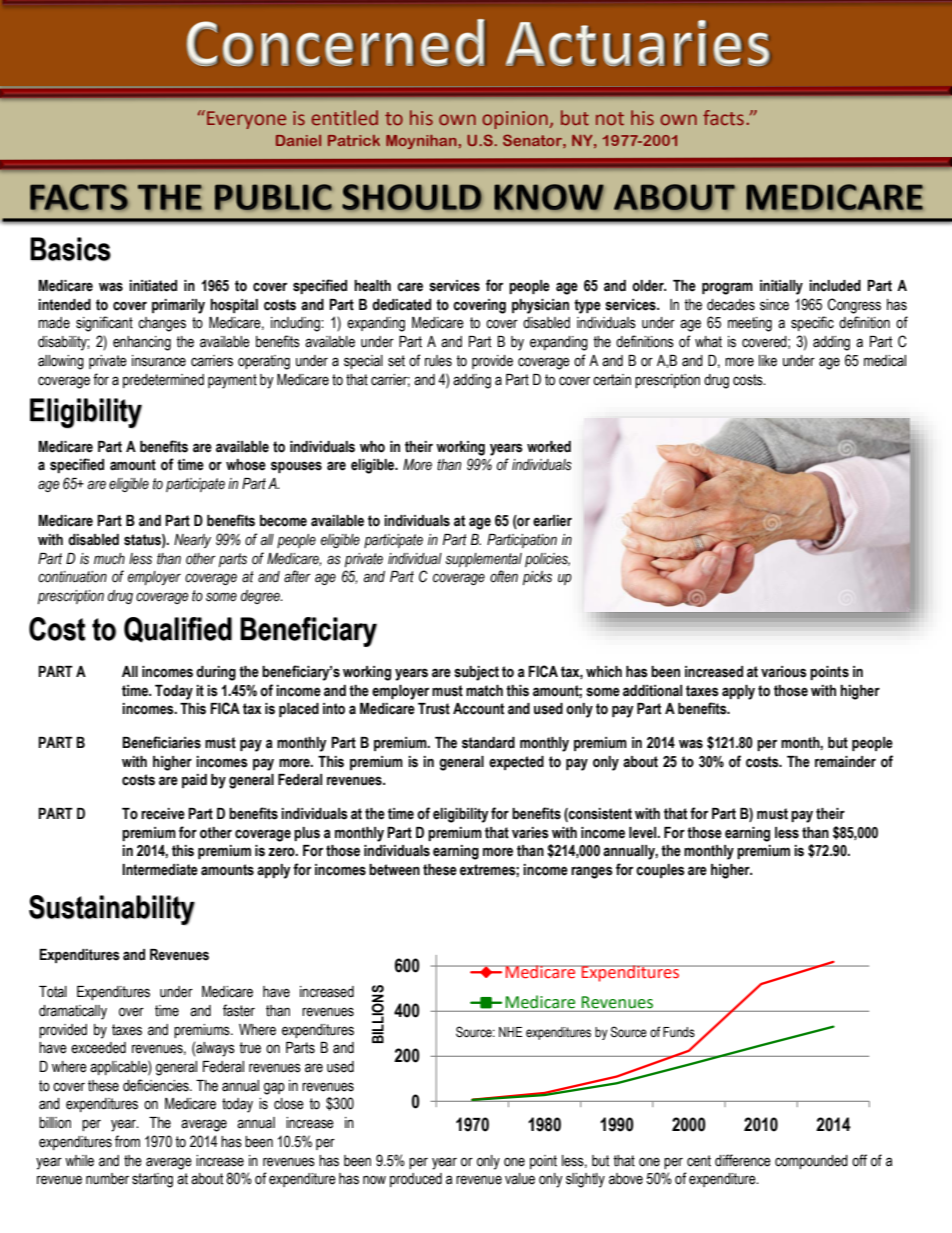 The height and width of the page is (1233, 952). Describe the element at coordinates (845, 762) in the page. I see `remainder` at that location.
